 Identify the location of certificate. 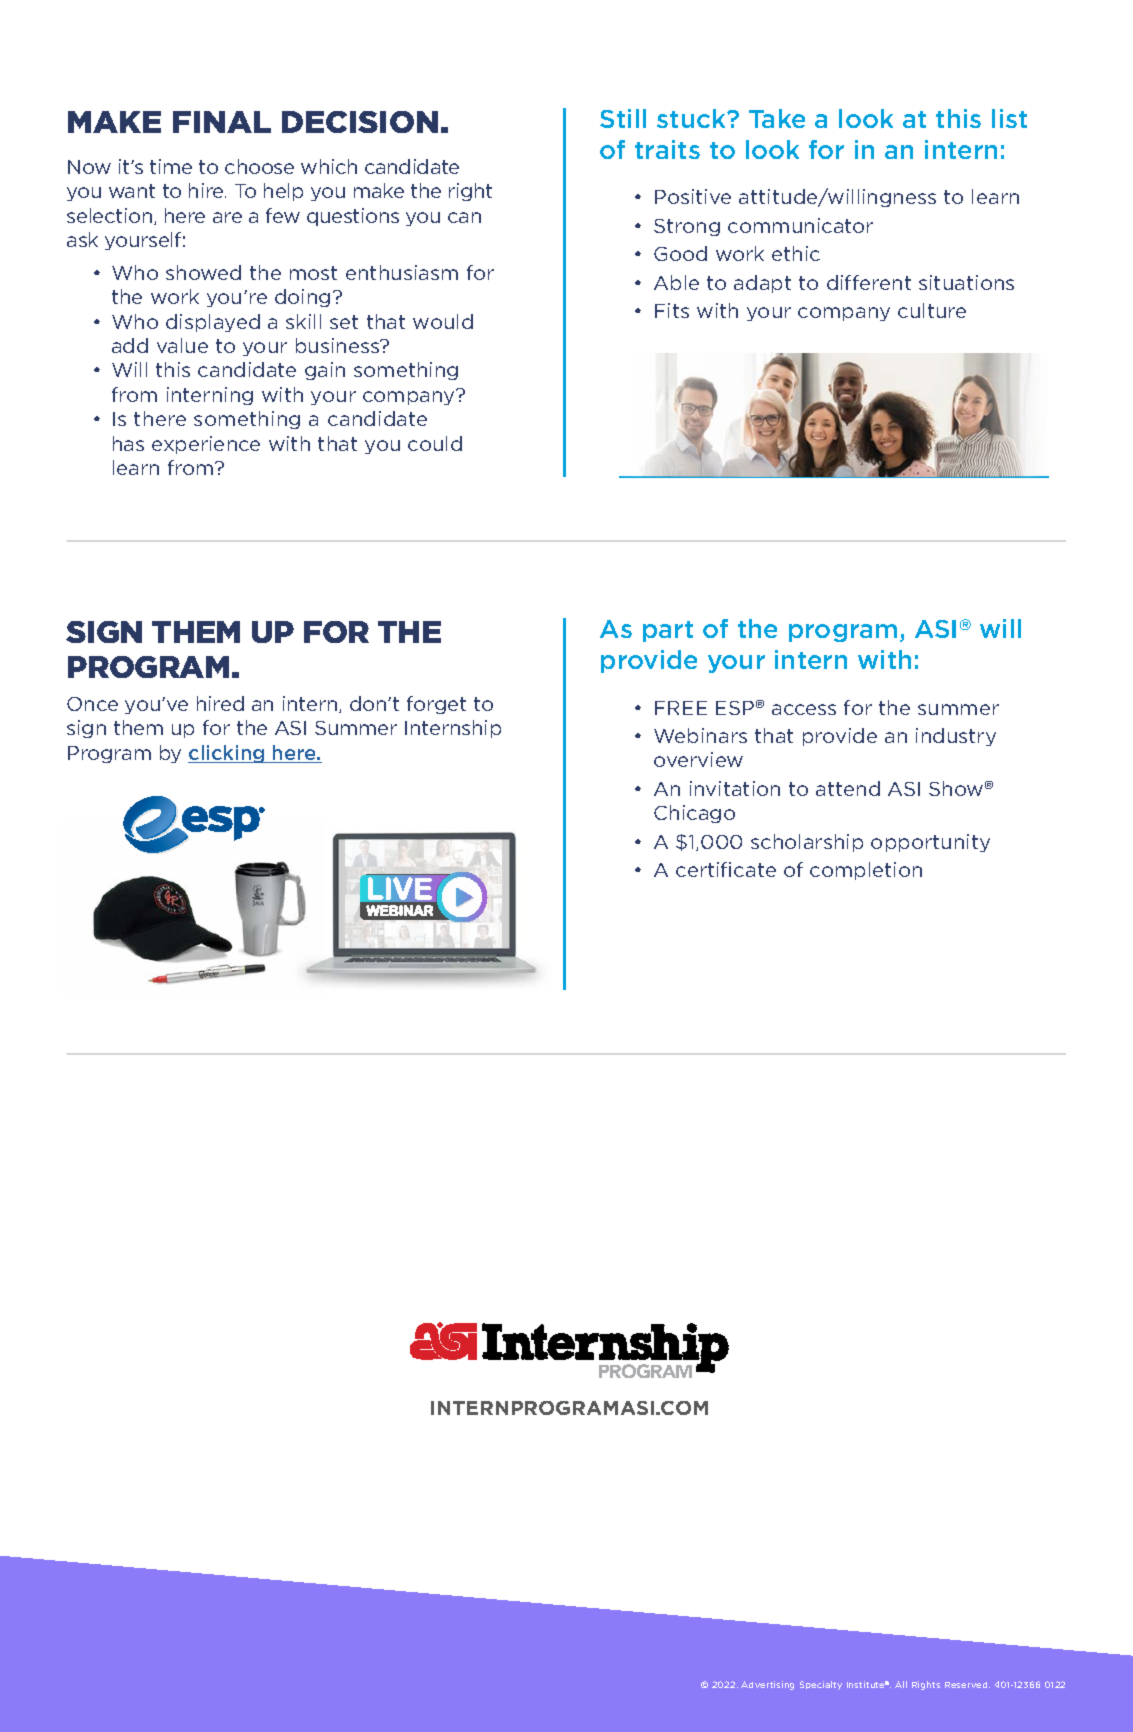
(726, 869).
